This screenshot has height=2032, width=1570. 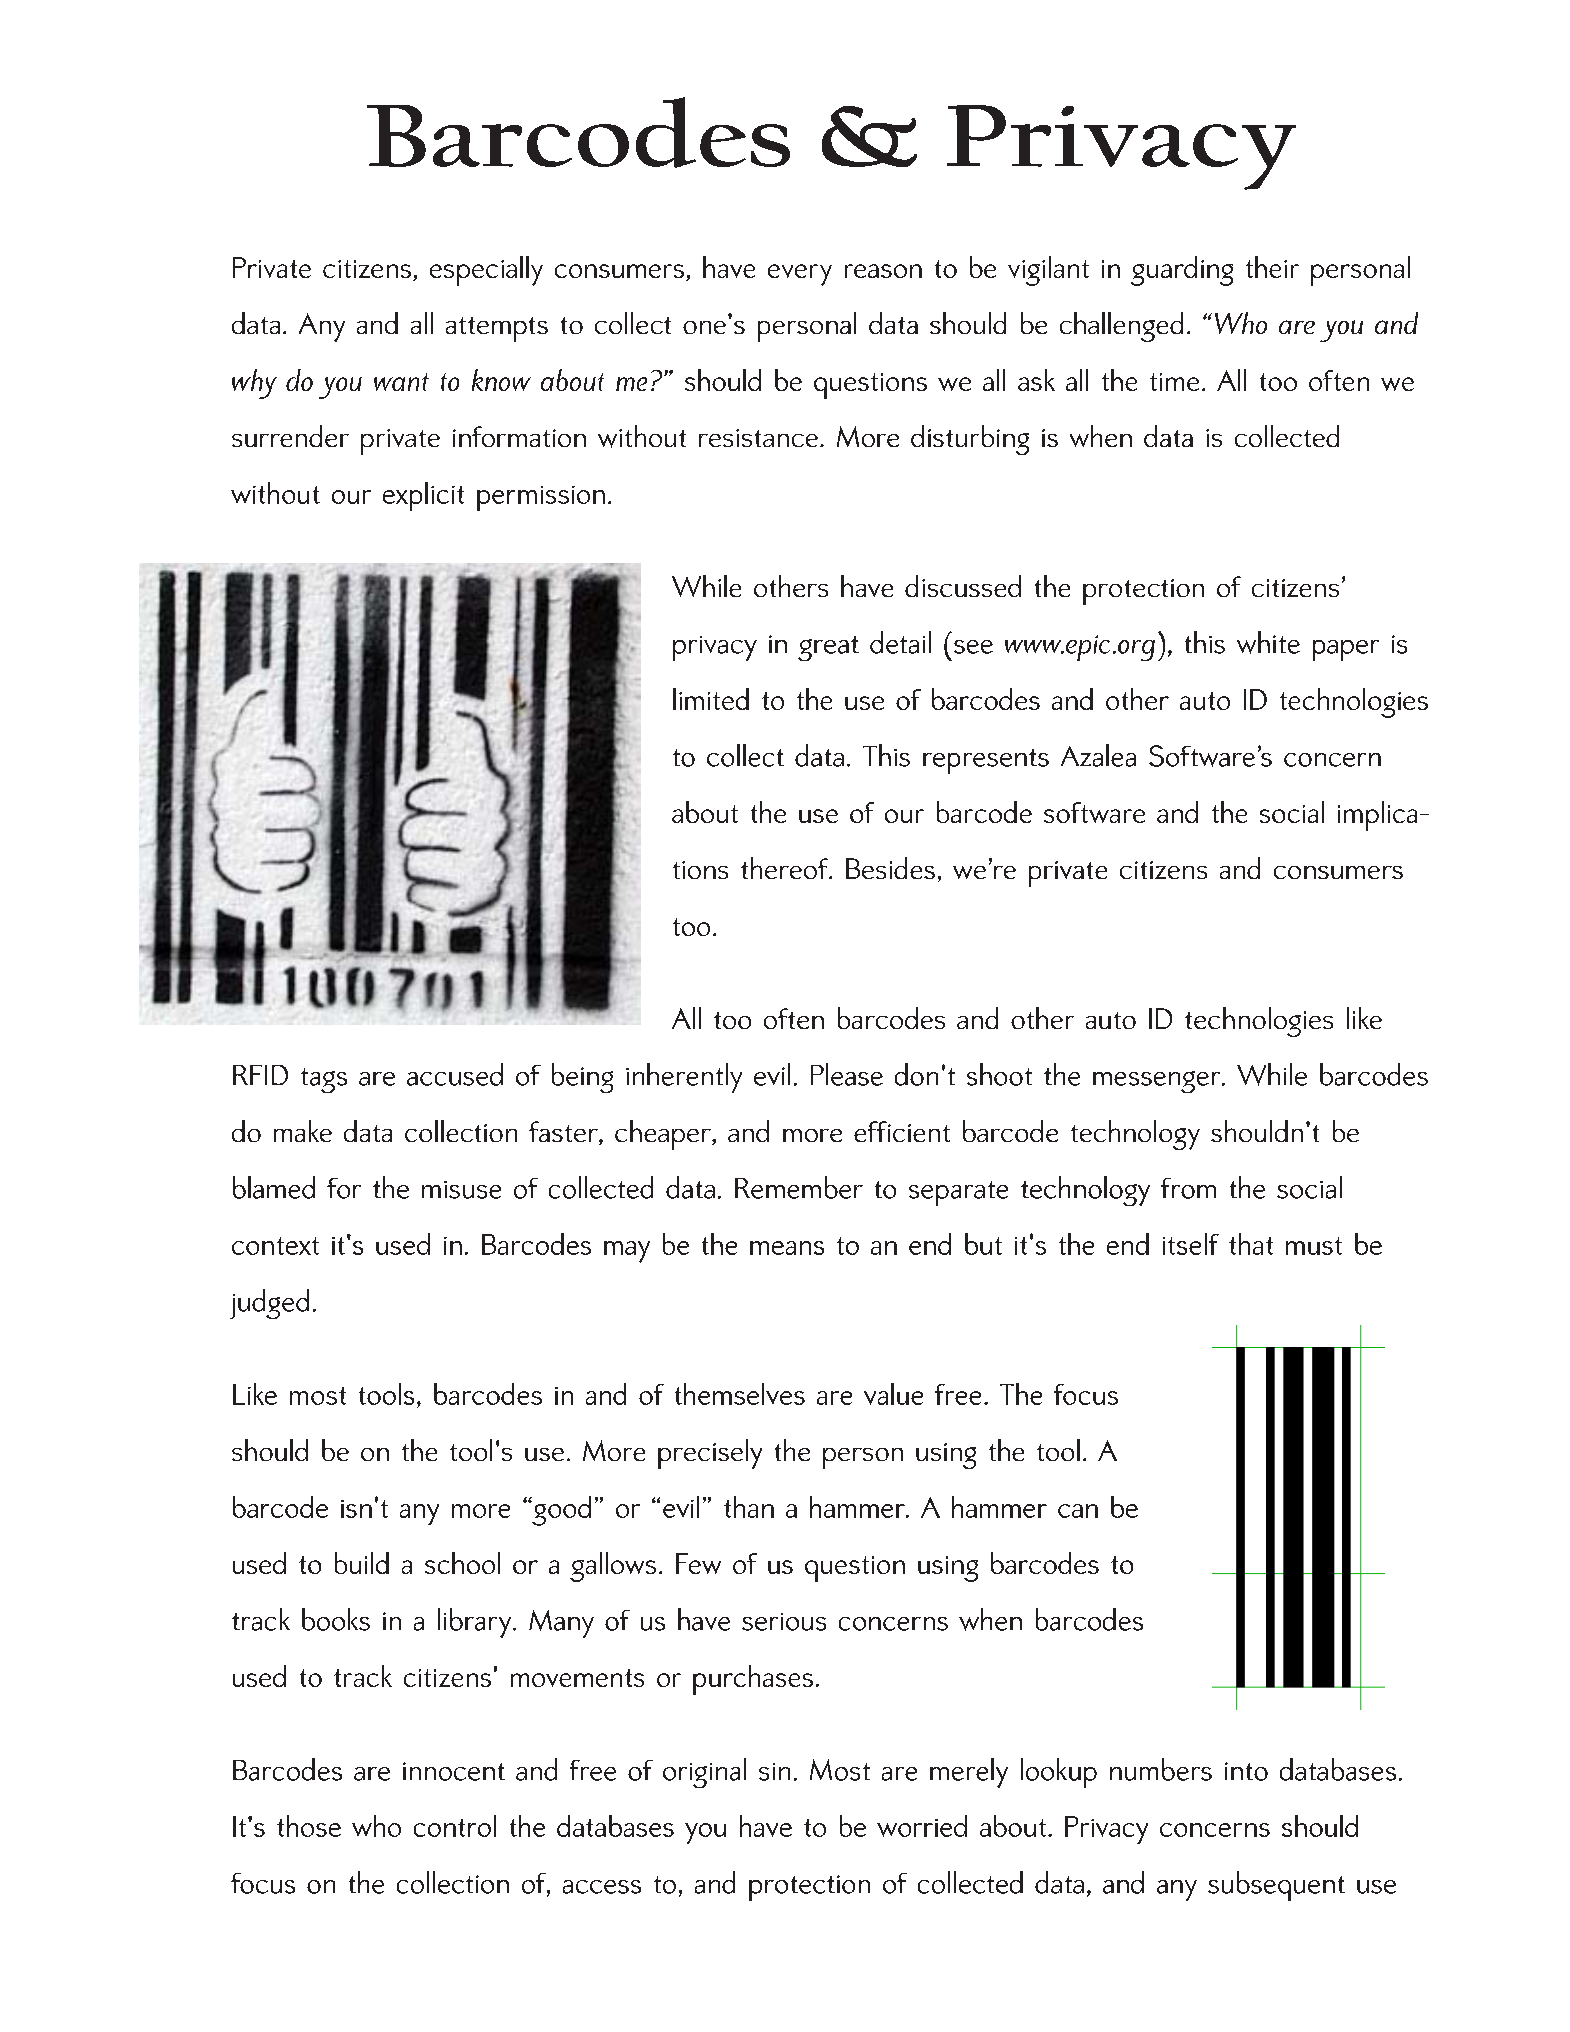 What do you see at coordinates (828, 648) in the screenshot?
I see `great` at bounding box center [828, 648].
